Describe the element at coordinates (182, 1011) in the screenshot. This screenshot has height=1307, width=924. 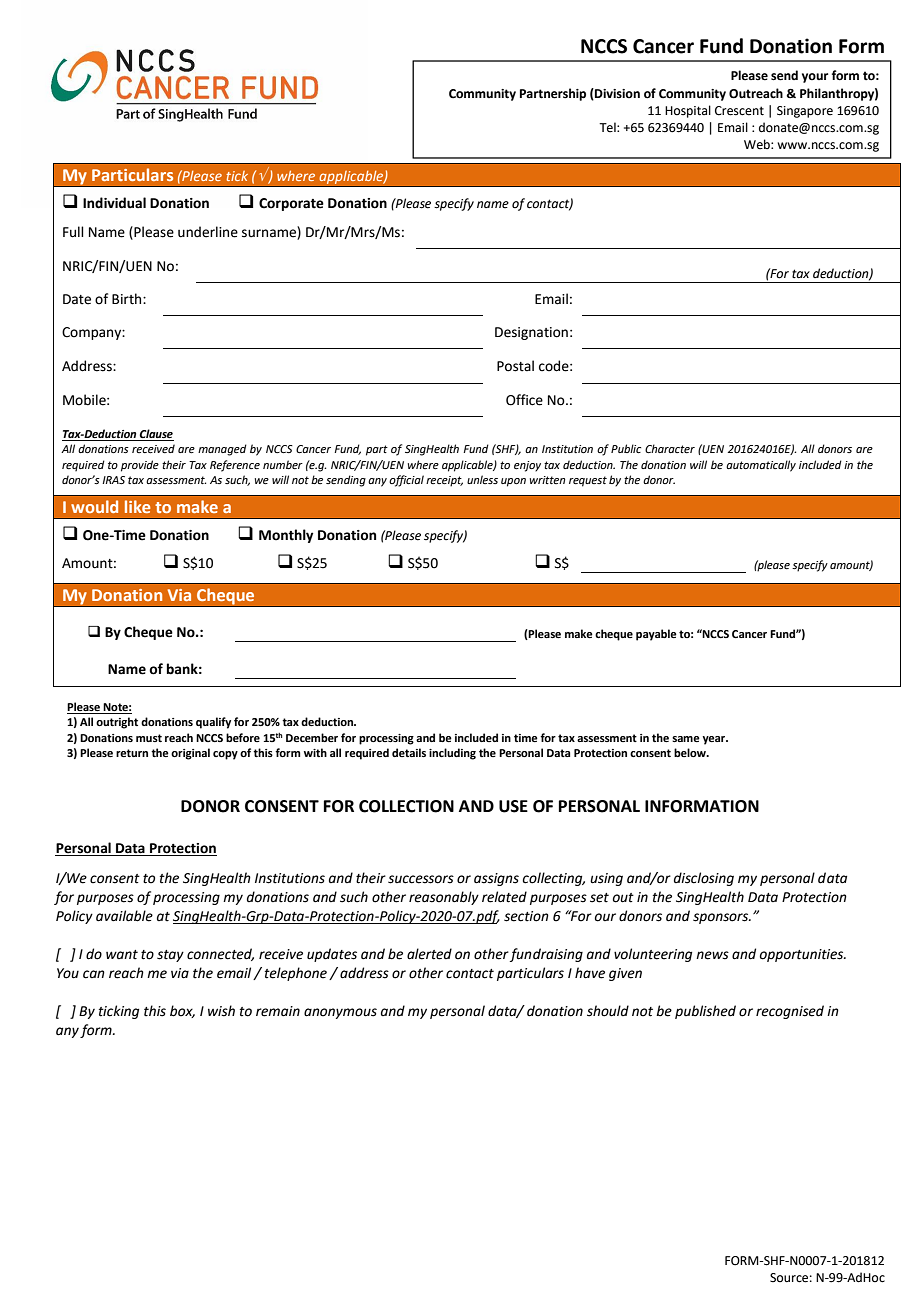
I see `box` at that location.
